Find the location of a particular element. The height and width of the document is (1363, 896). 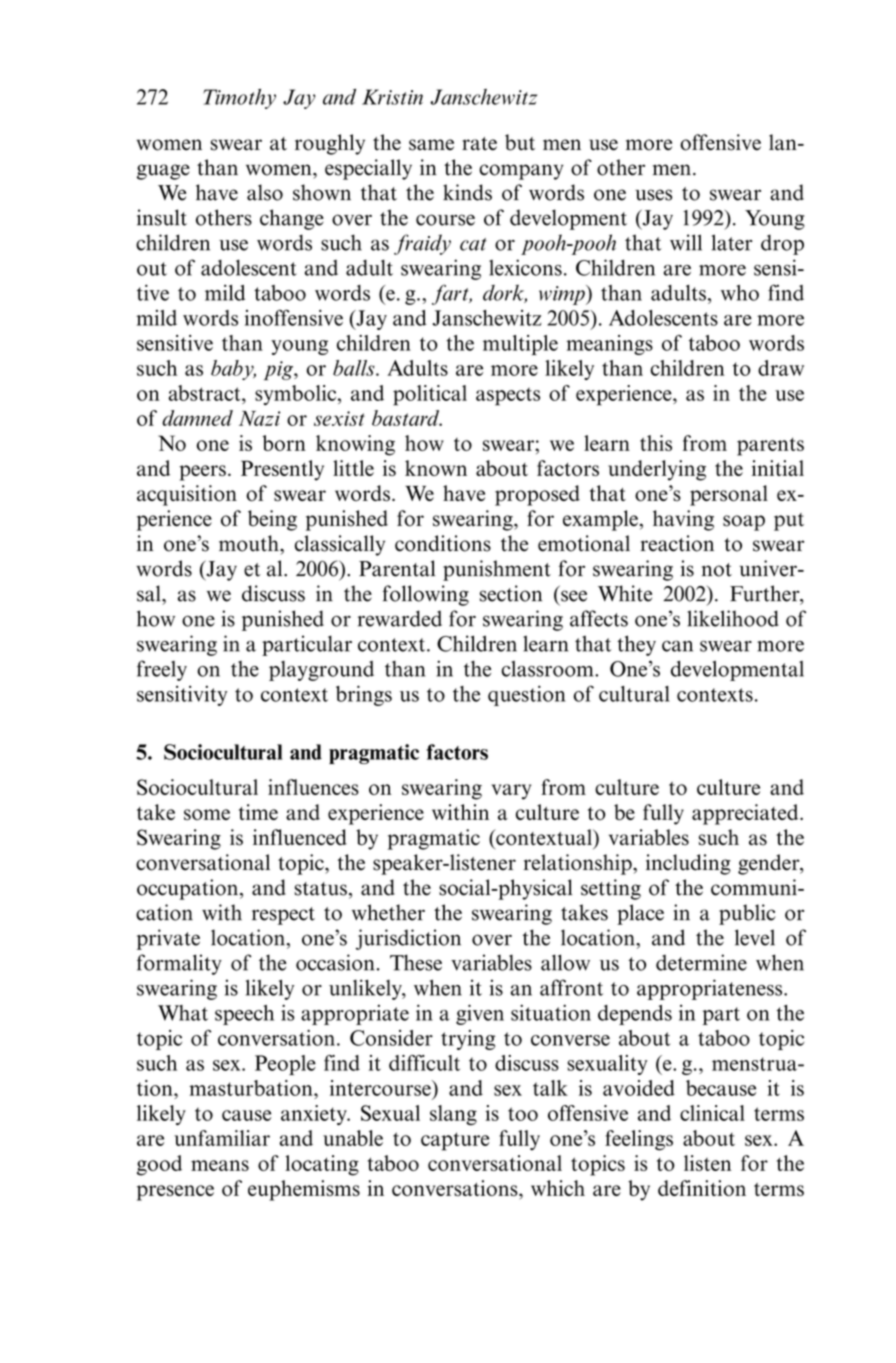

can is located at coordinates (677, 646).
